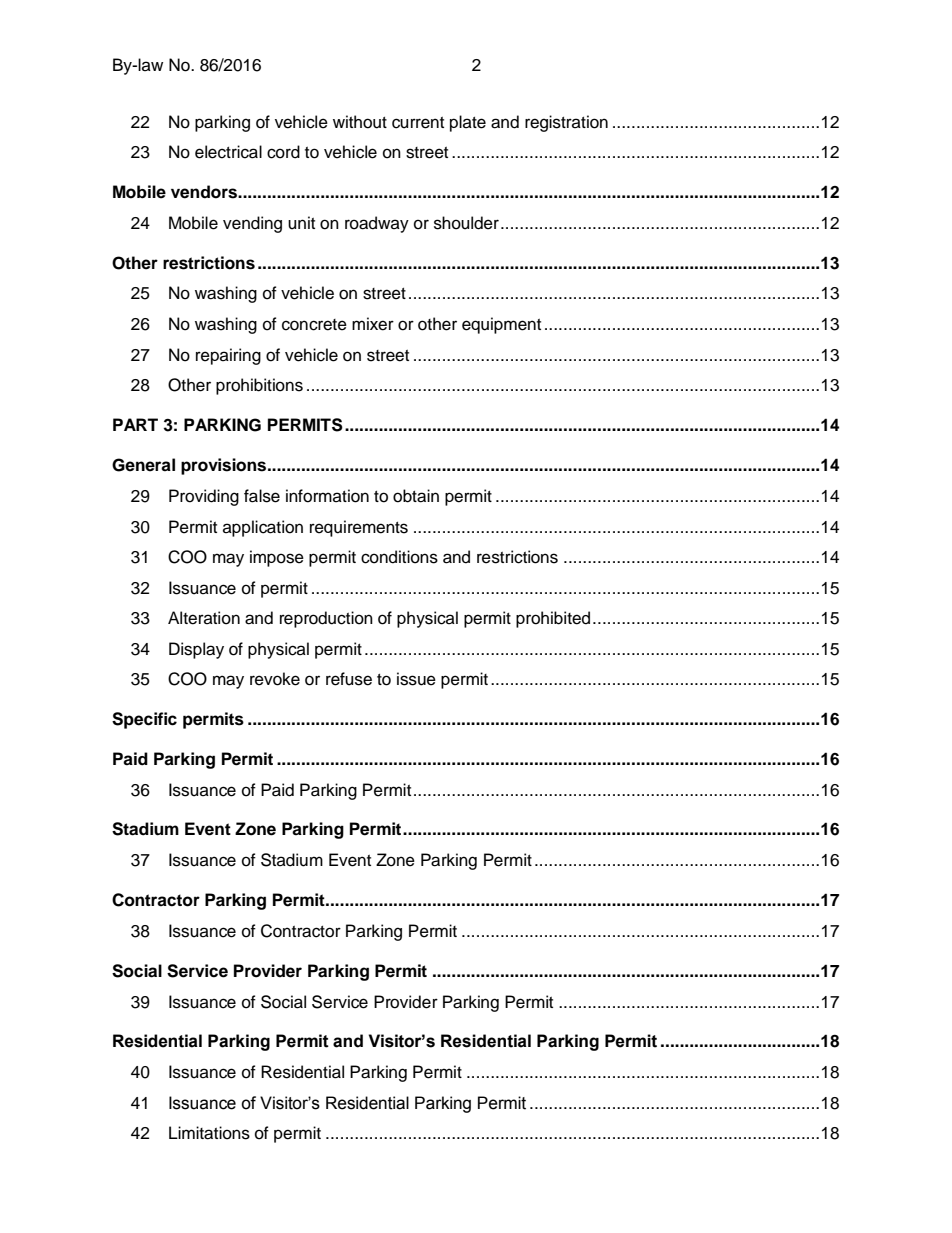 The height and width of the image is (1233, 952). What do you see at coordinates (204, 618) in the image?
I see `Alteration` at bounding box center [204, 618].
